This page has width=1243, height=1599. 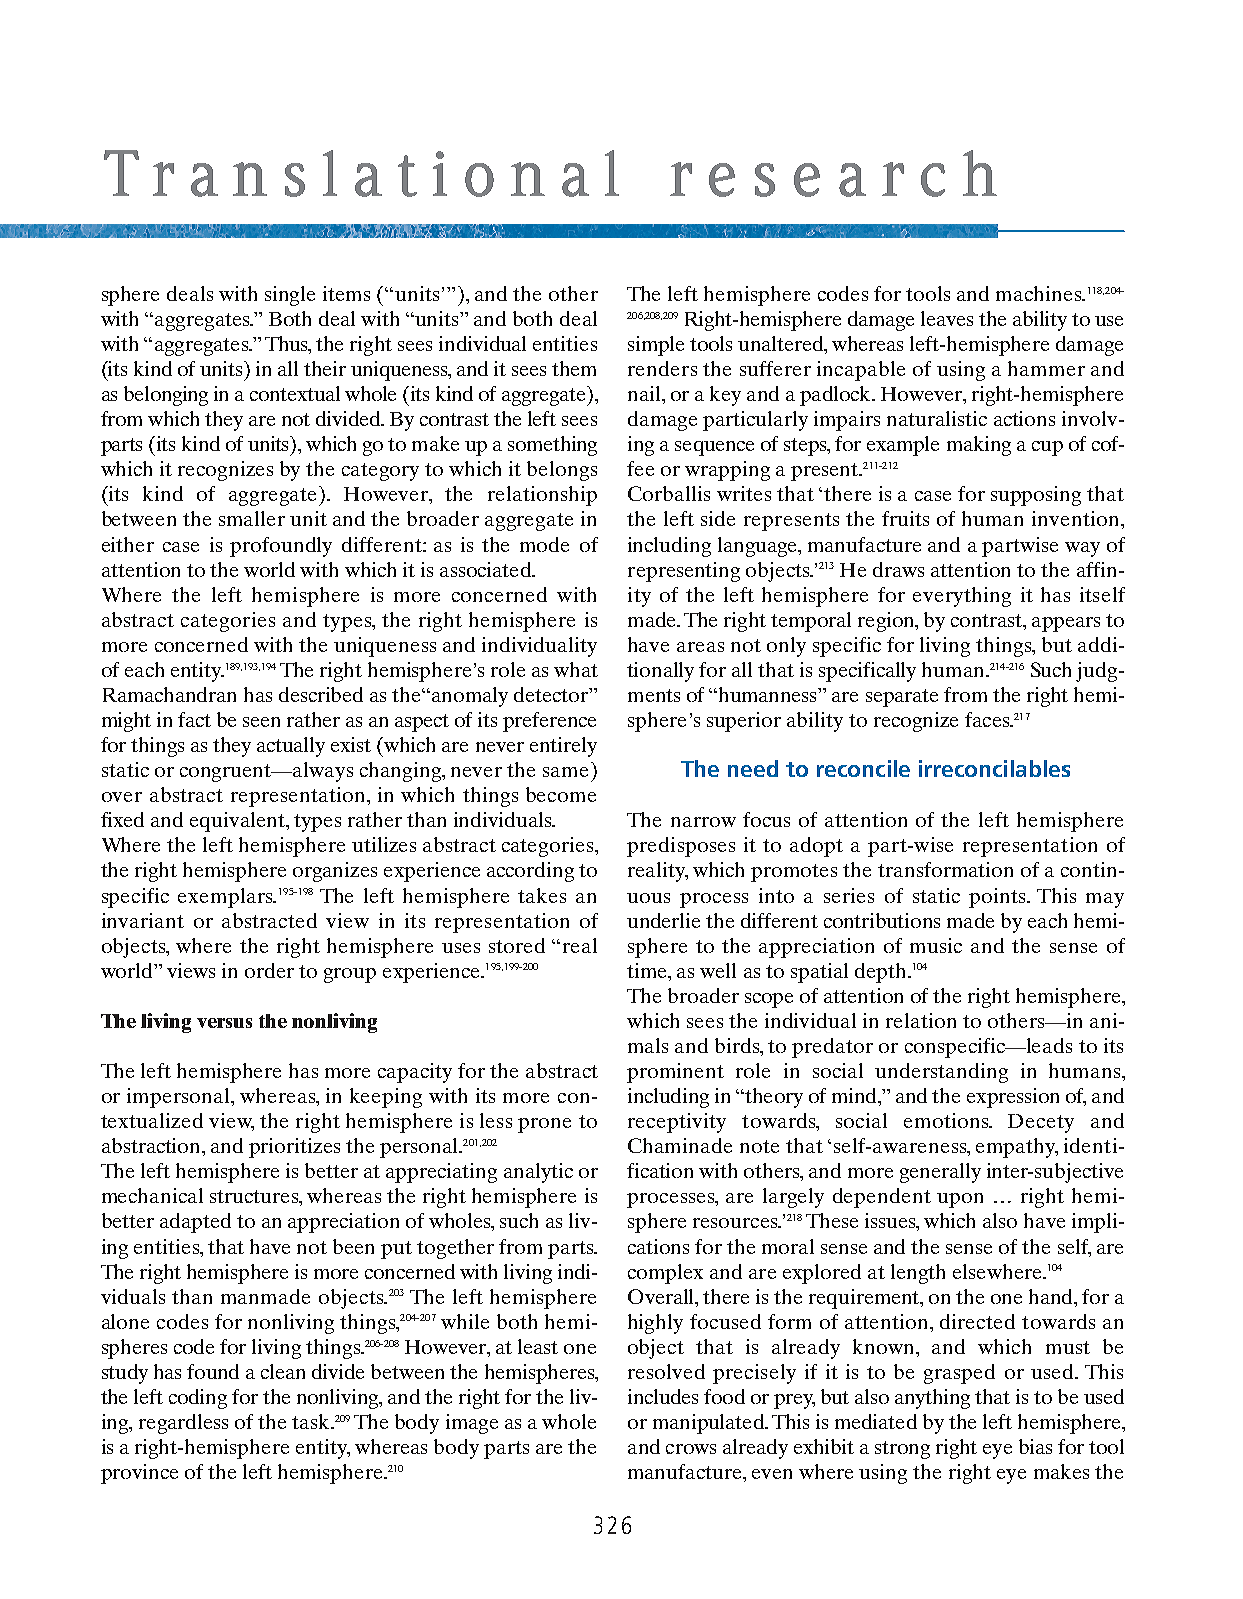 What do you see at coordinates (656, 346) in the page?
I see `simple` at bounding box center [656, 346].
